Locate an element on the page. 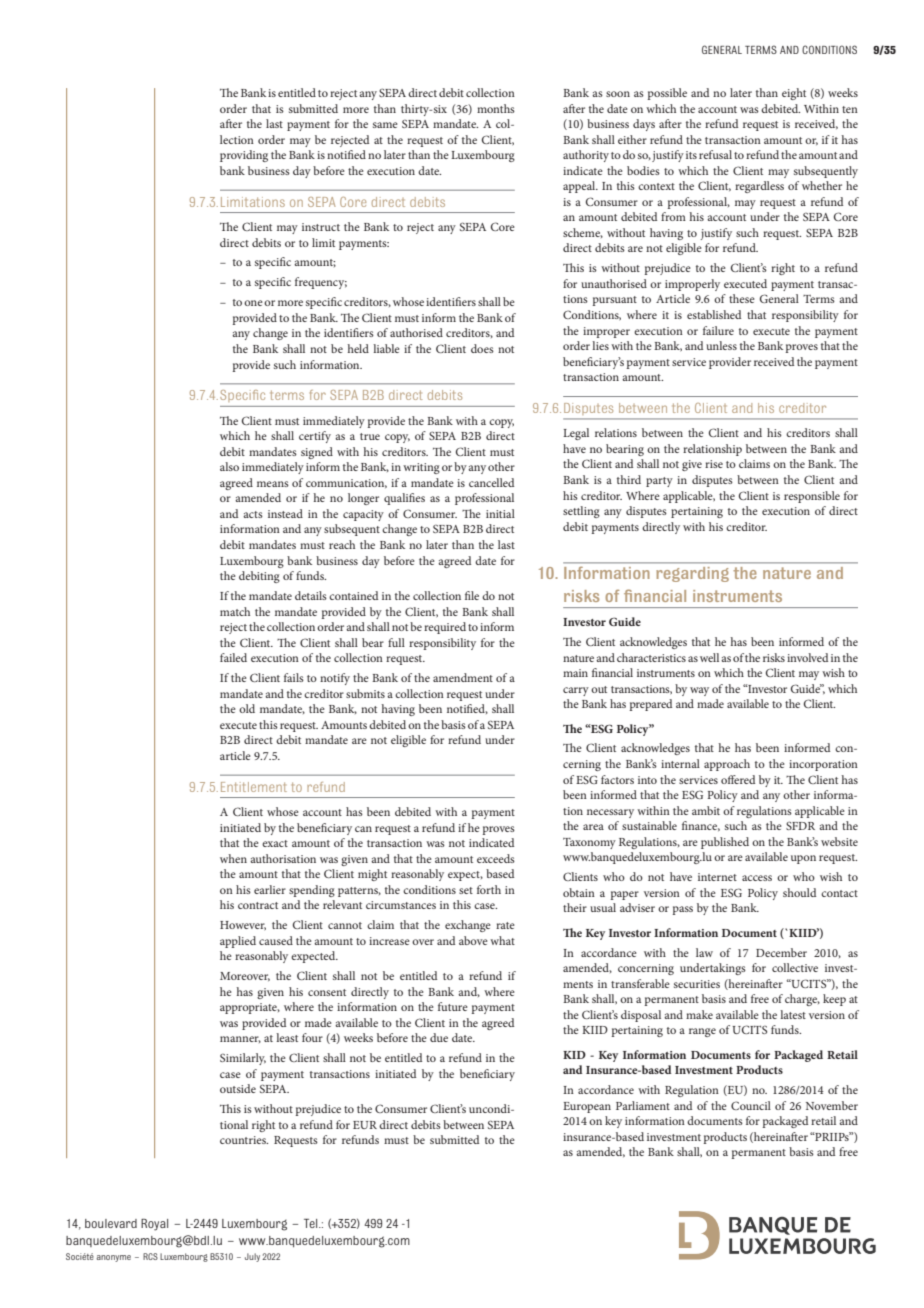 This page has height=1308, width=924. providing is located at coordinates (244, 156).
